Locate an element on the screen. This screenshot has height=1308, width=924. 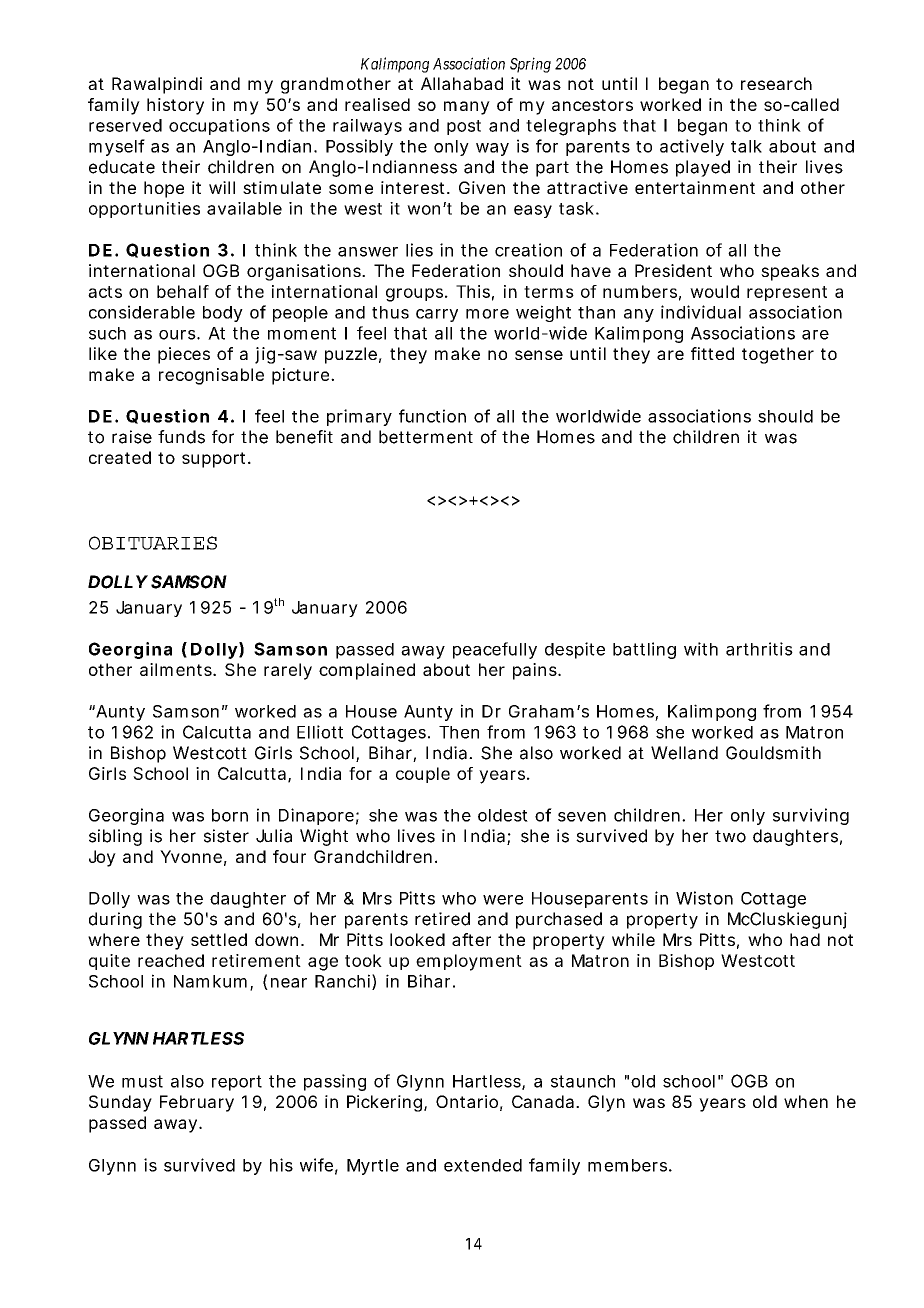
fitted is located at coordinates (712, 353).
